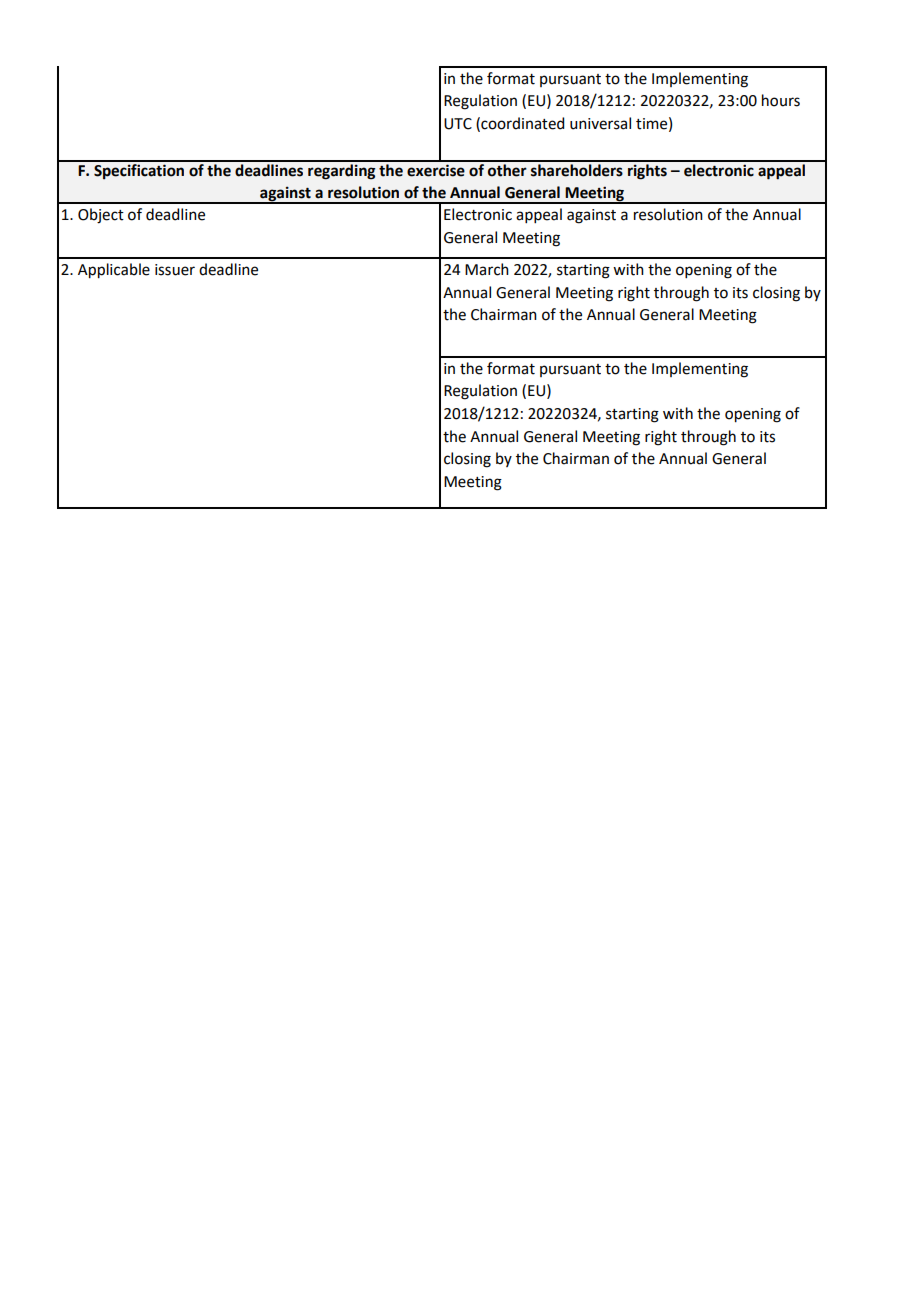 The width and height of the document is (924, 1308). What do you see at coordinates (175, 270) in the document?
I see `issuer` at bounding box center [175, 270].
